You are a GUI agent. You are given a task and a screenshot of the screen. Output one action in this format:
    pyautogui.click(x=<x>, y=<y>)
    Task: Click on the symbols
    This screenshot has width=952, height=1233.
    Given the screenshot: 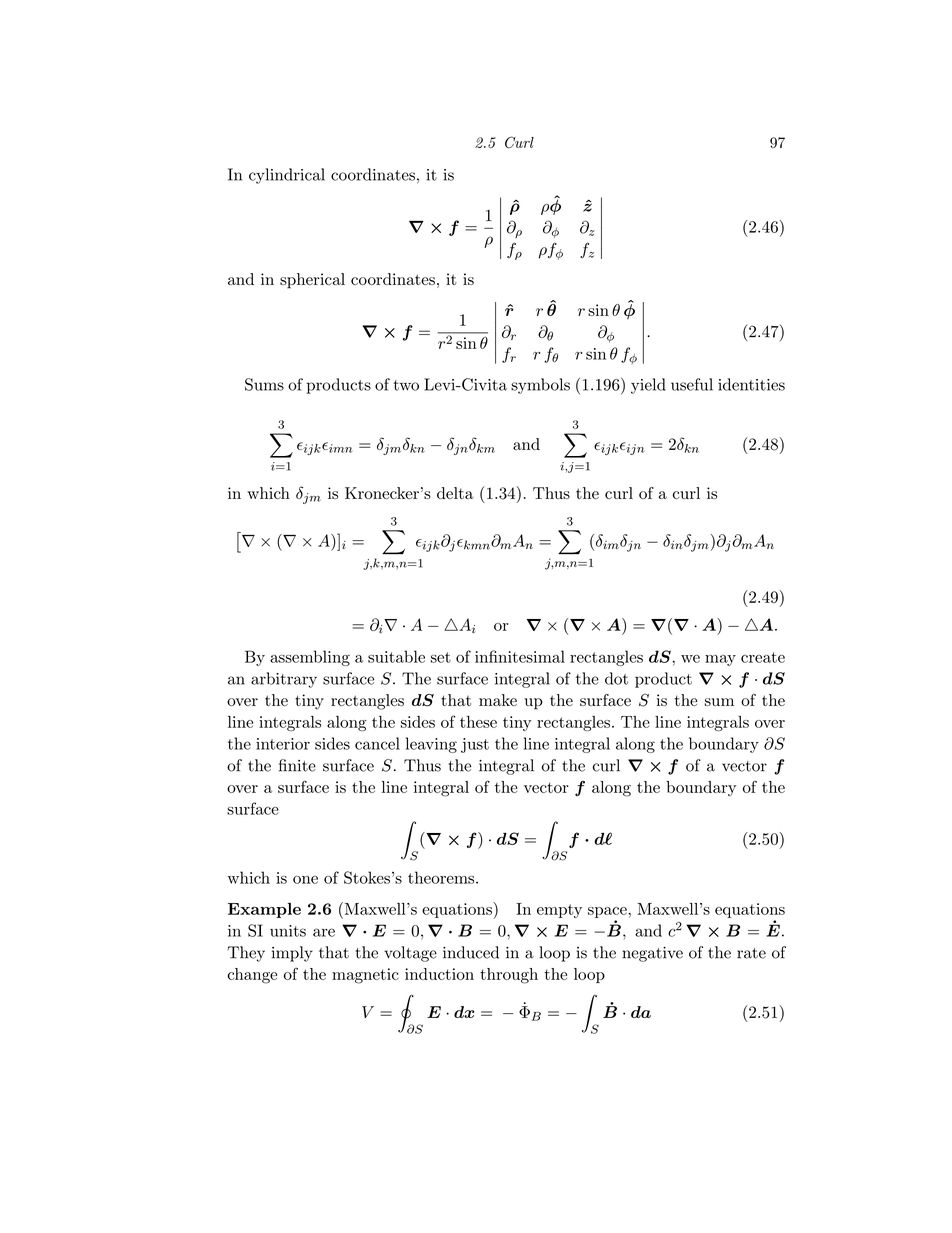 What is the action you would take?
    pyautogui.click(x=540, y=386)
